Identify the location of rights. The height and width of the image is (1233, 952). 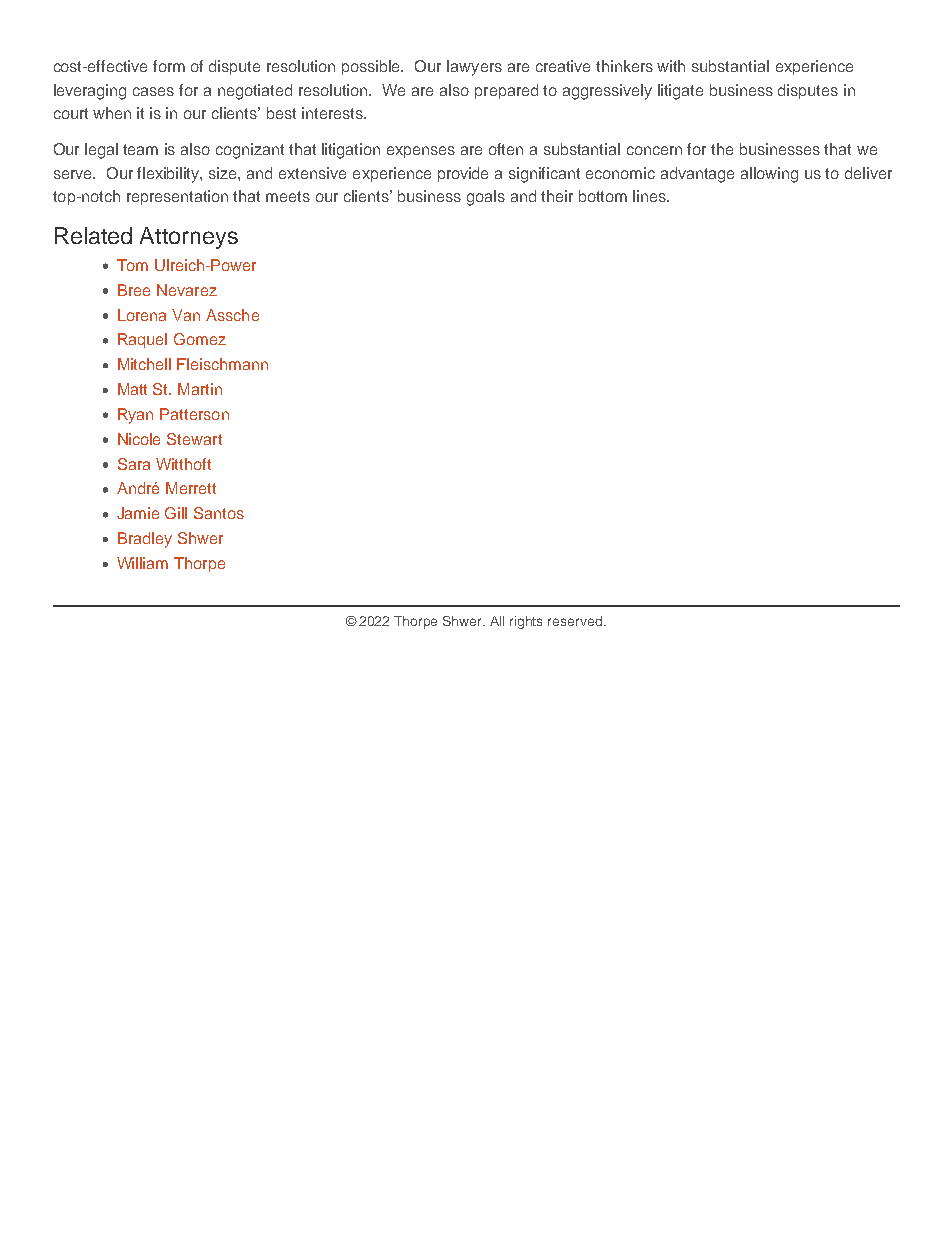
(526, 622).
